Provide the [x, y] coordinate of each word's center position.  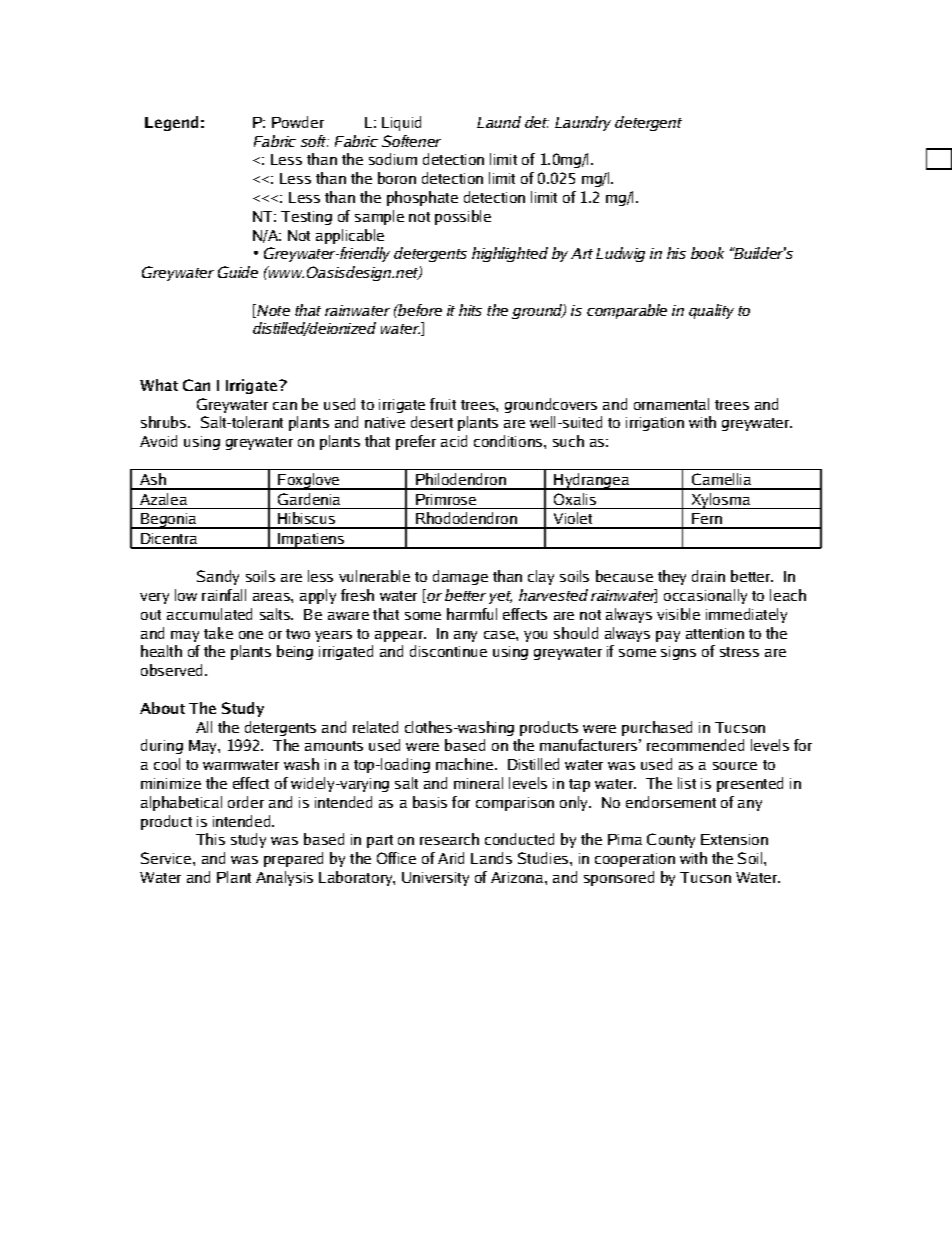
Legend [171, 123]
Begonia [168, 521]
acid [454, 441]
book [707, 253]
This [210, 839]
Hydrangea [591, 481]
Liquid [401, 123]
